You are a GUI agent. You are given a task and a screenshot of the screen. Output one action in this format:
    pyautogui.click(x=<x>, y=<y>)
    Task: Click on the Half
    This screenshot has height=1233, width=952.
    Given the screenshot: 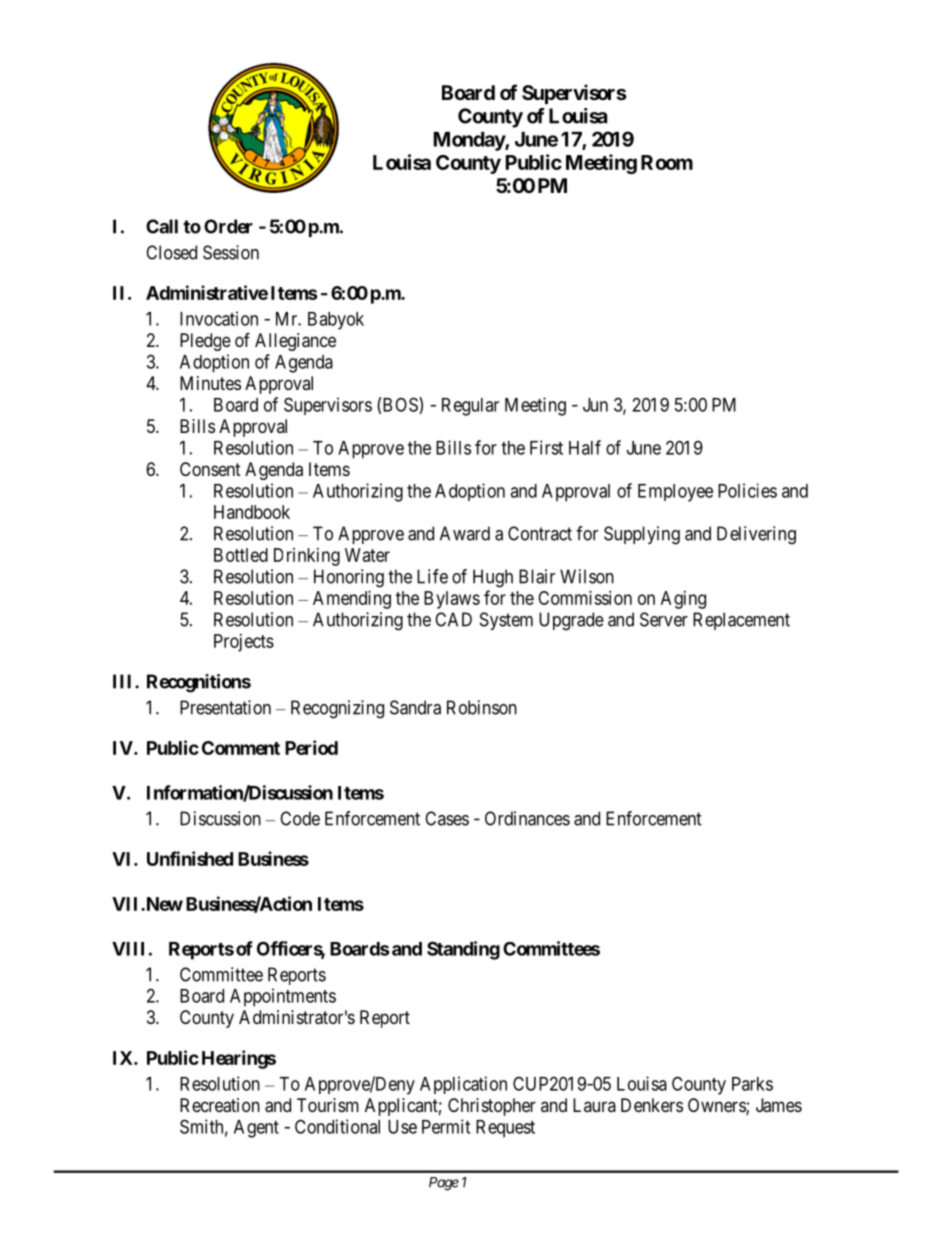 What is the action you would take?
    pyautogui.click(x=585, y=447)
